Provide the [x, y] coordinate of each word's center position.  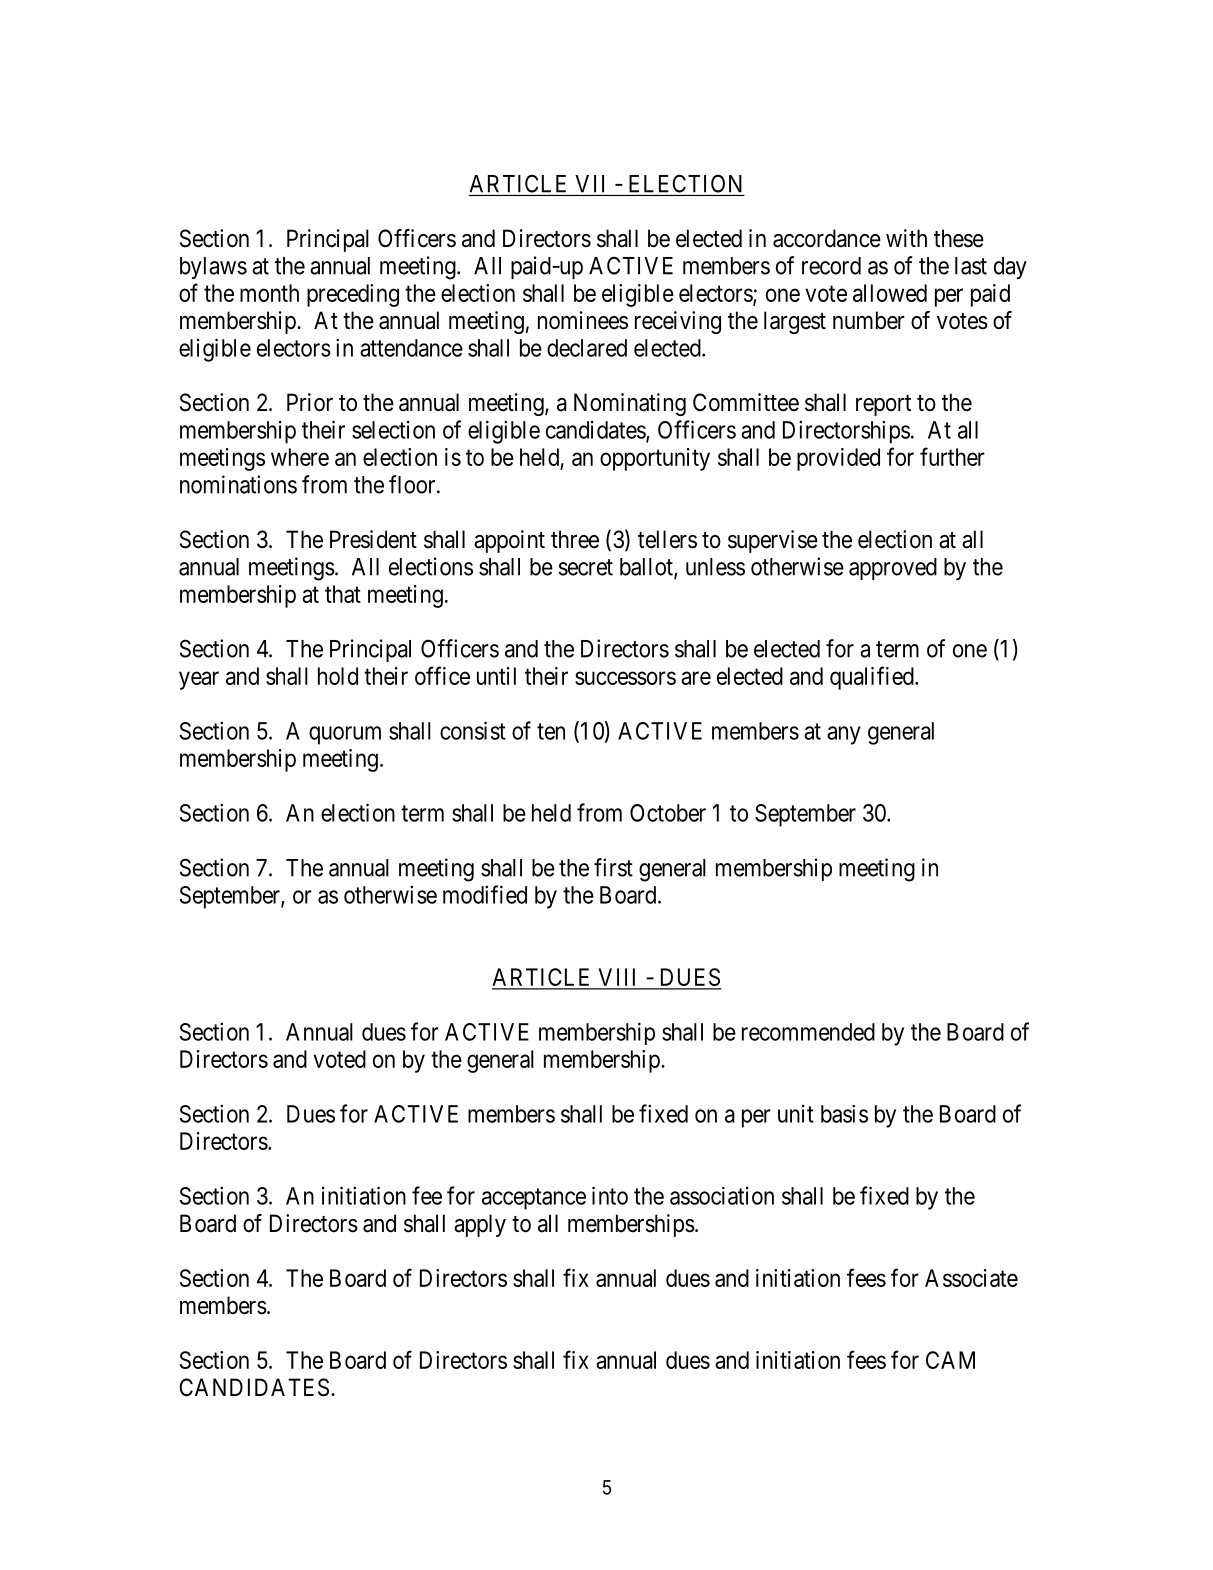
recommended [808, 1032]
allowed [890, 293]
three [575, 539]
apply [480, 1225]
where [300, 457]
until [496, 676]
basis [844, 1114]
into [610, 1195]
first [613, 867]
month [269, 293]
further [952, 456]
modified [485, 894]
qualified [873, 678]
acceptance [534, 1199]
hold [338, 676]
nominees [583, 320]
